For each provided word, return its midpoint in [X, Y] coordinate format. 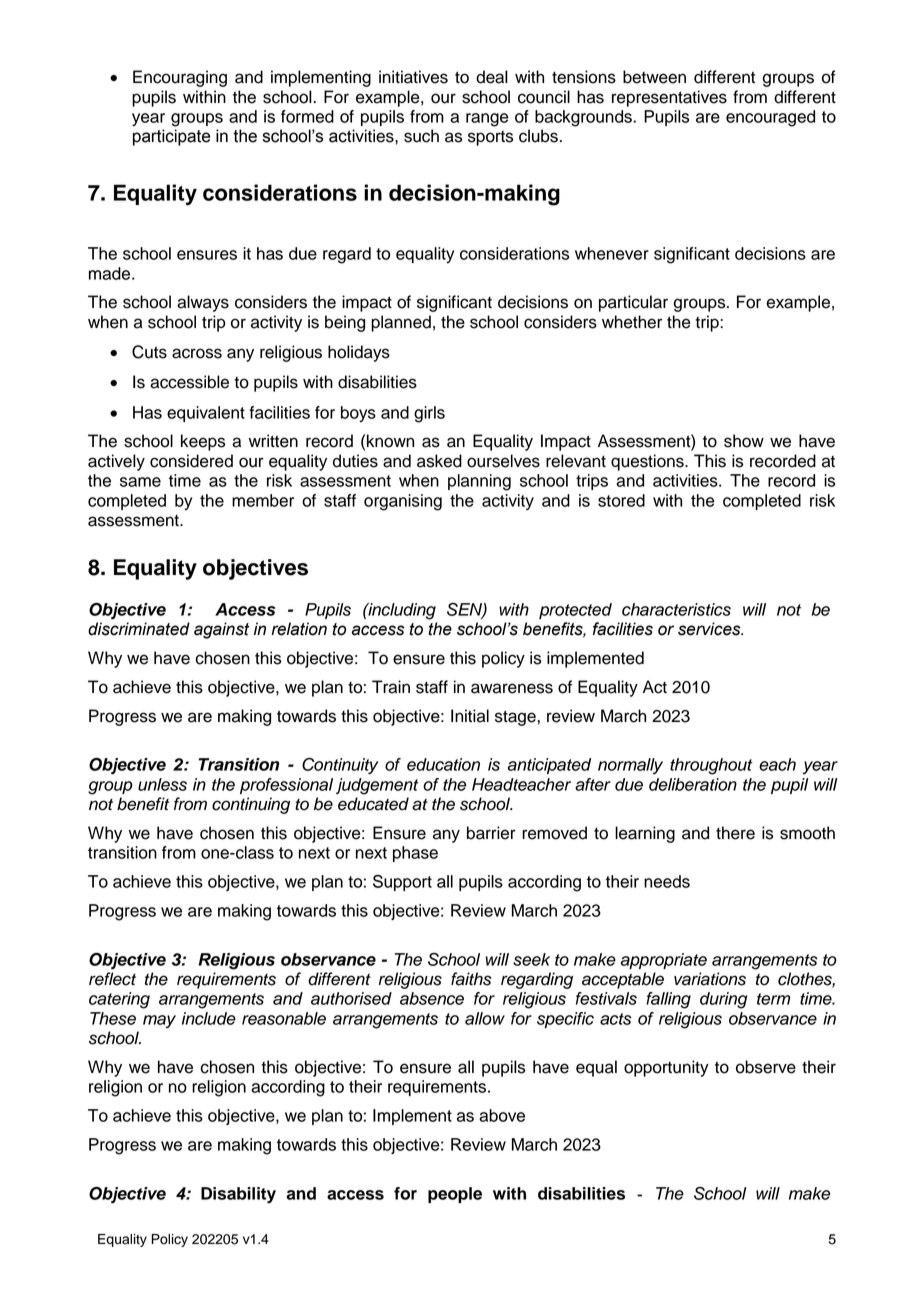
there [735, 833]
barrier [491, 833]
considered [191, 461]
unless [162, 784]
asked [439, 461]
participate [171, 137]
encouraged [770, 118]
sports [490, 138]
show [744, 441]
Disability [238, 1195]
